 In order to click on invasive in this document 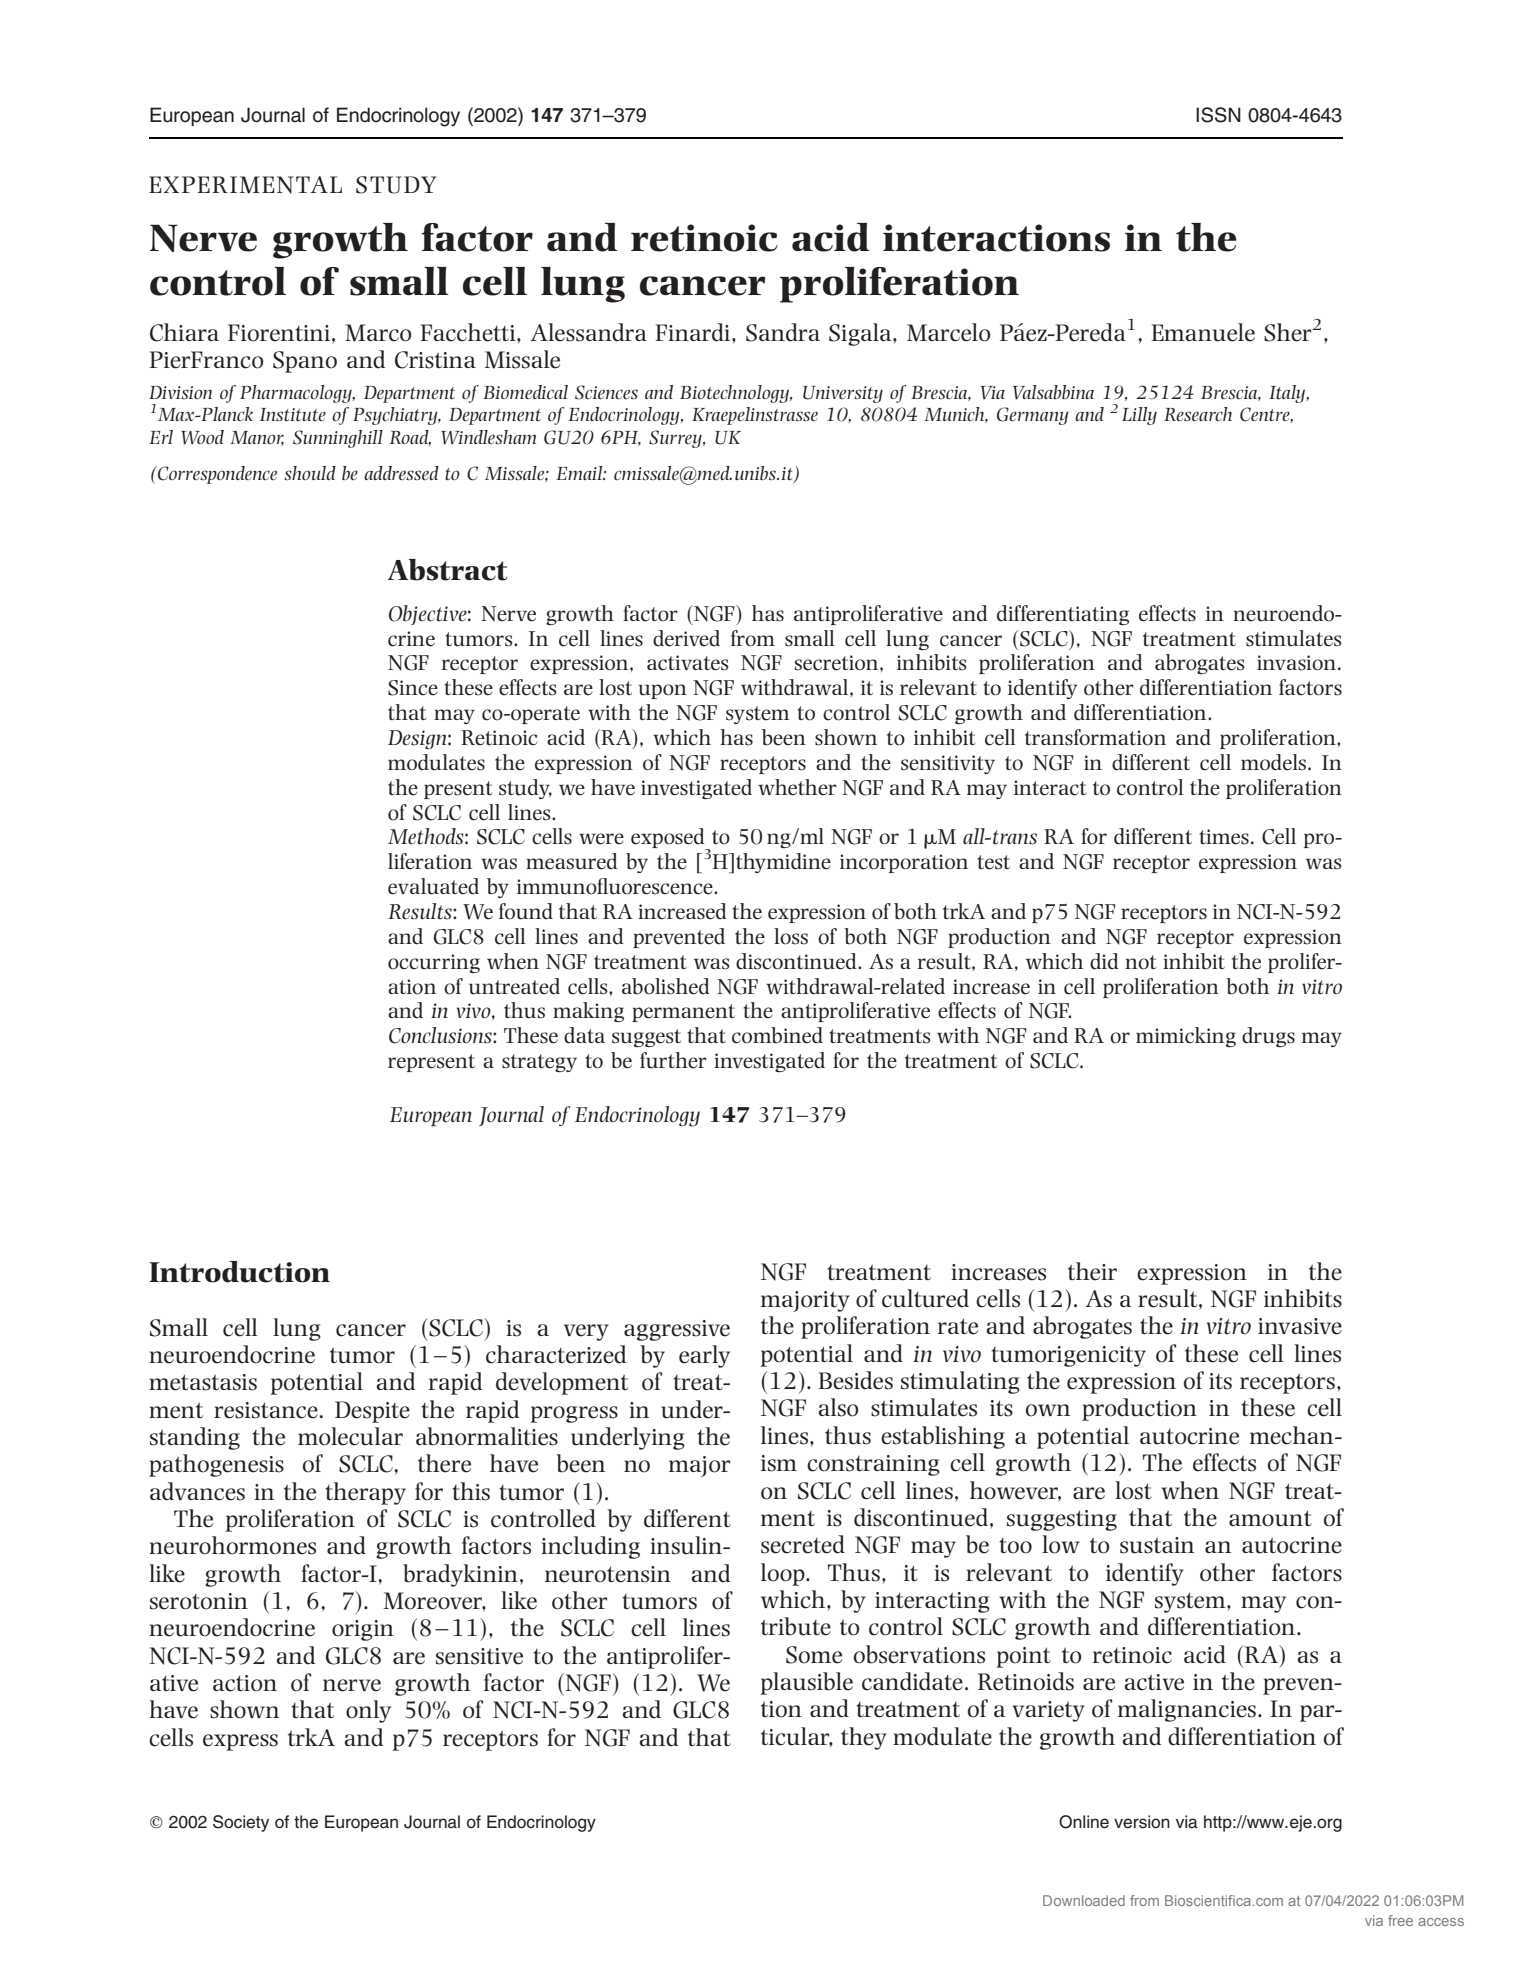, I will do `click(1300, 1326)`.
